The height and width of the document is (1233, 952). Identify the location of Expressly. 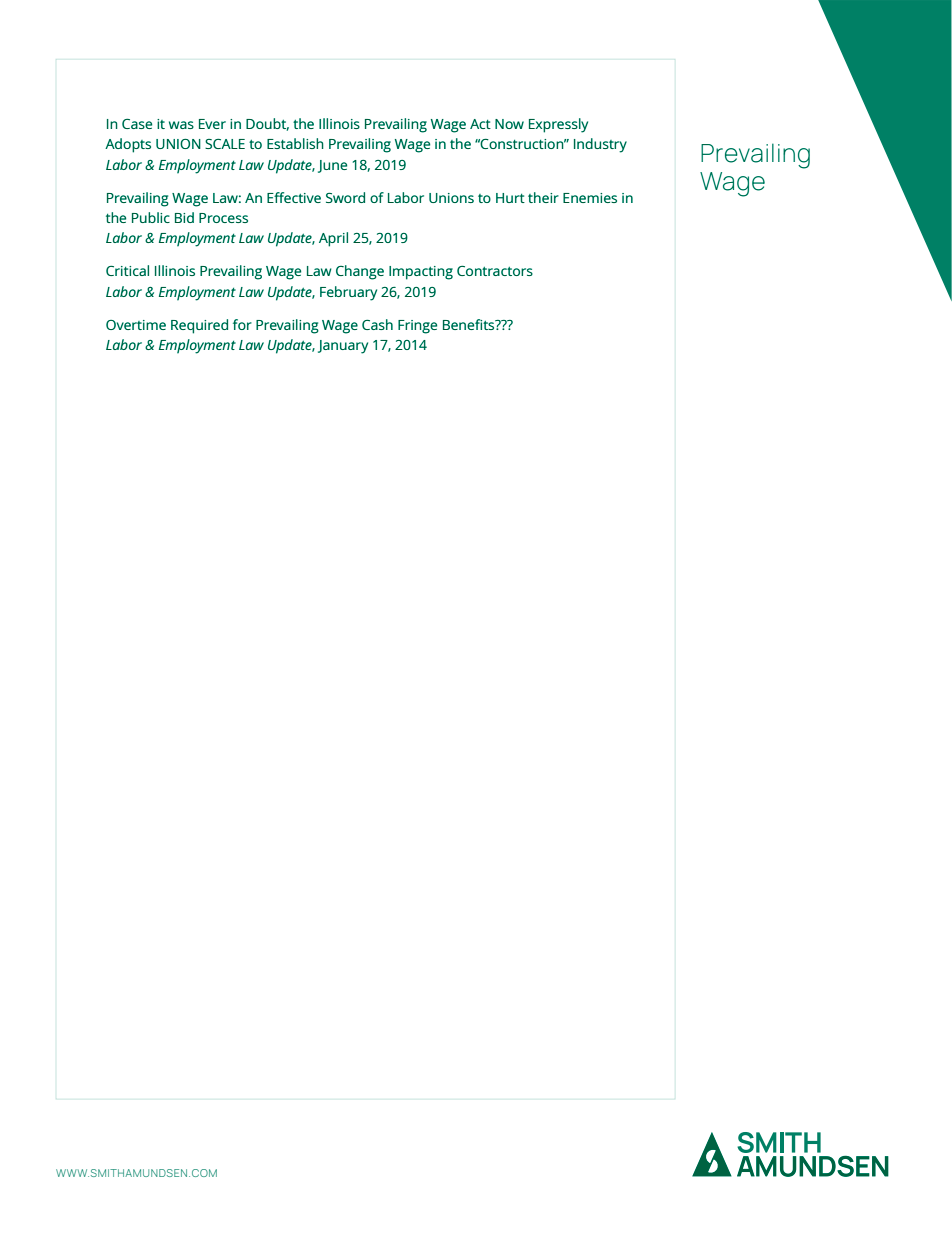
(558, 125).
